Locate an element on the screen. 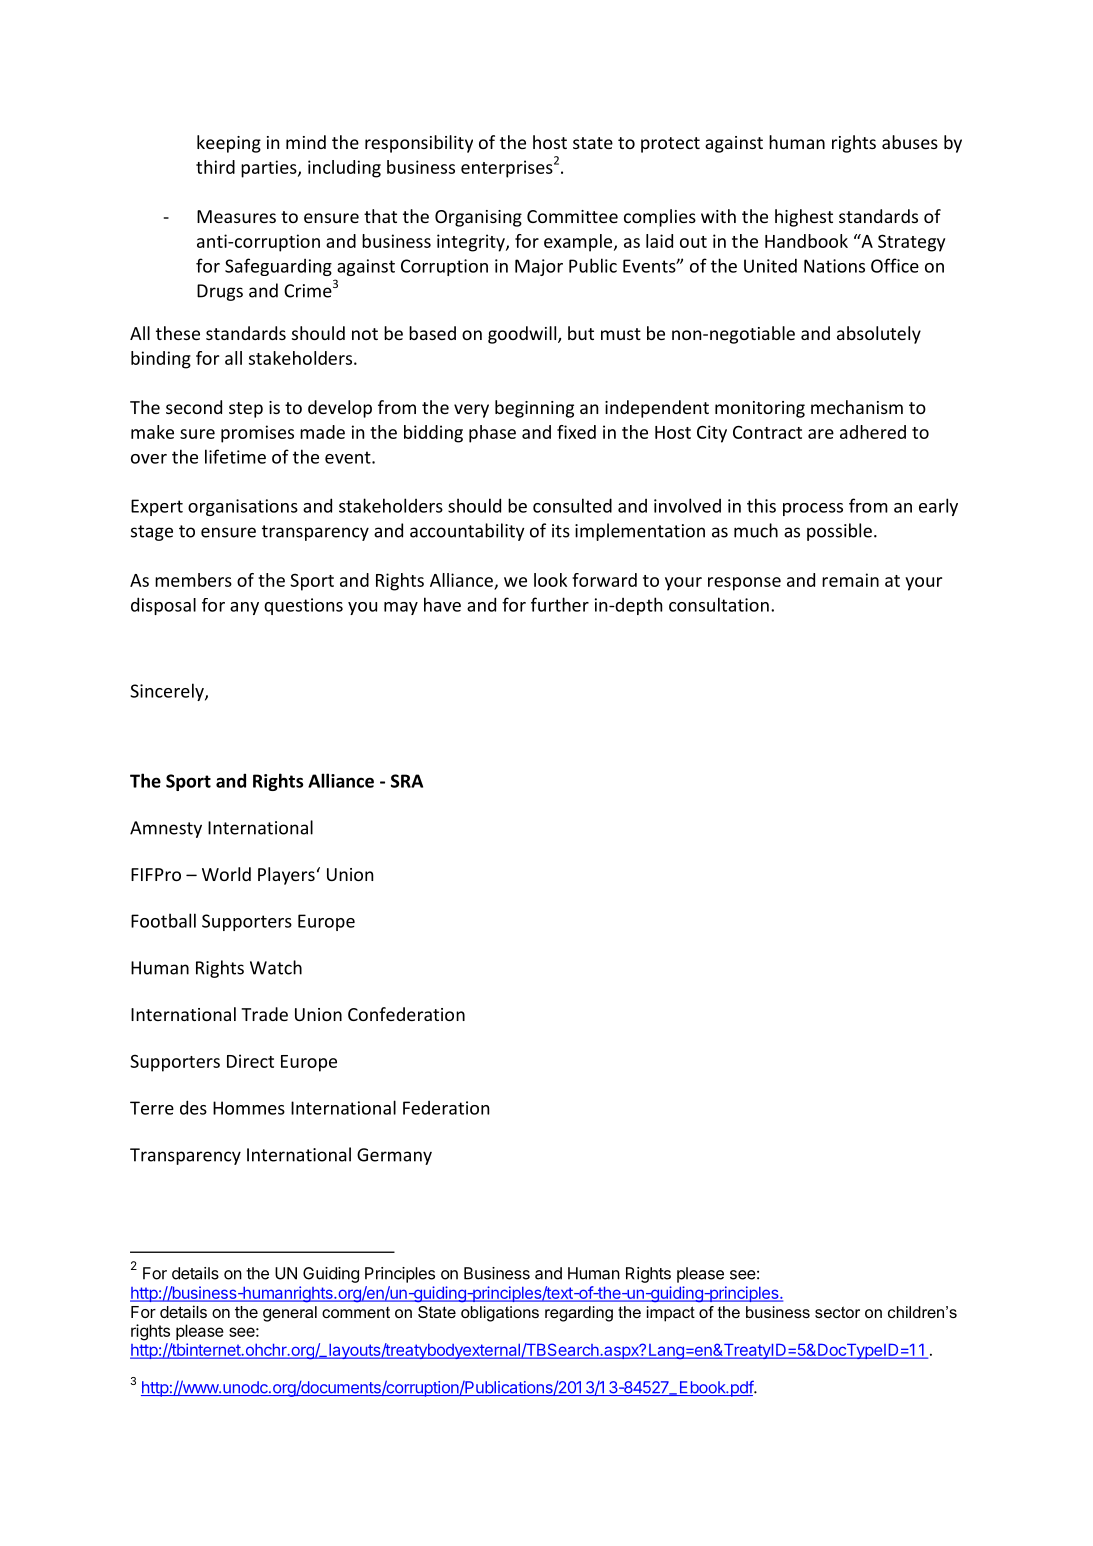  mechanism is located at coordinates (857, 407).
